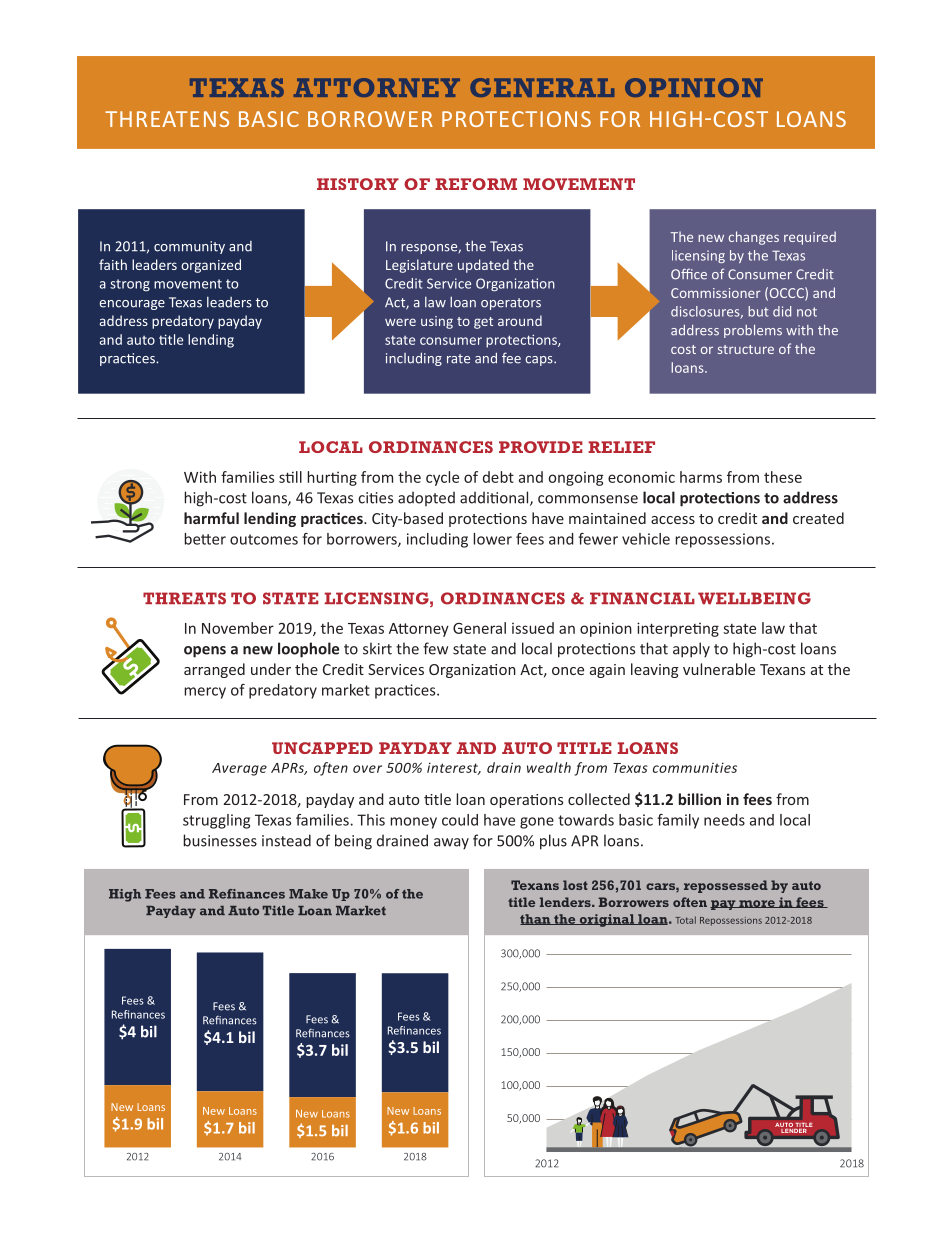  What do you see at coordinates (211, 518) in the screenshot?
I see `harmful` at bounding box center [211, 518].
